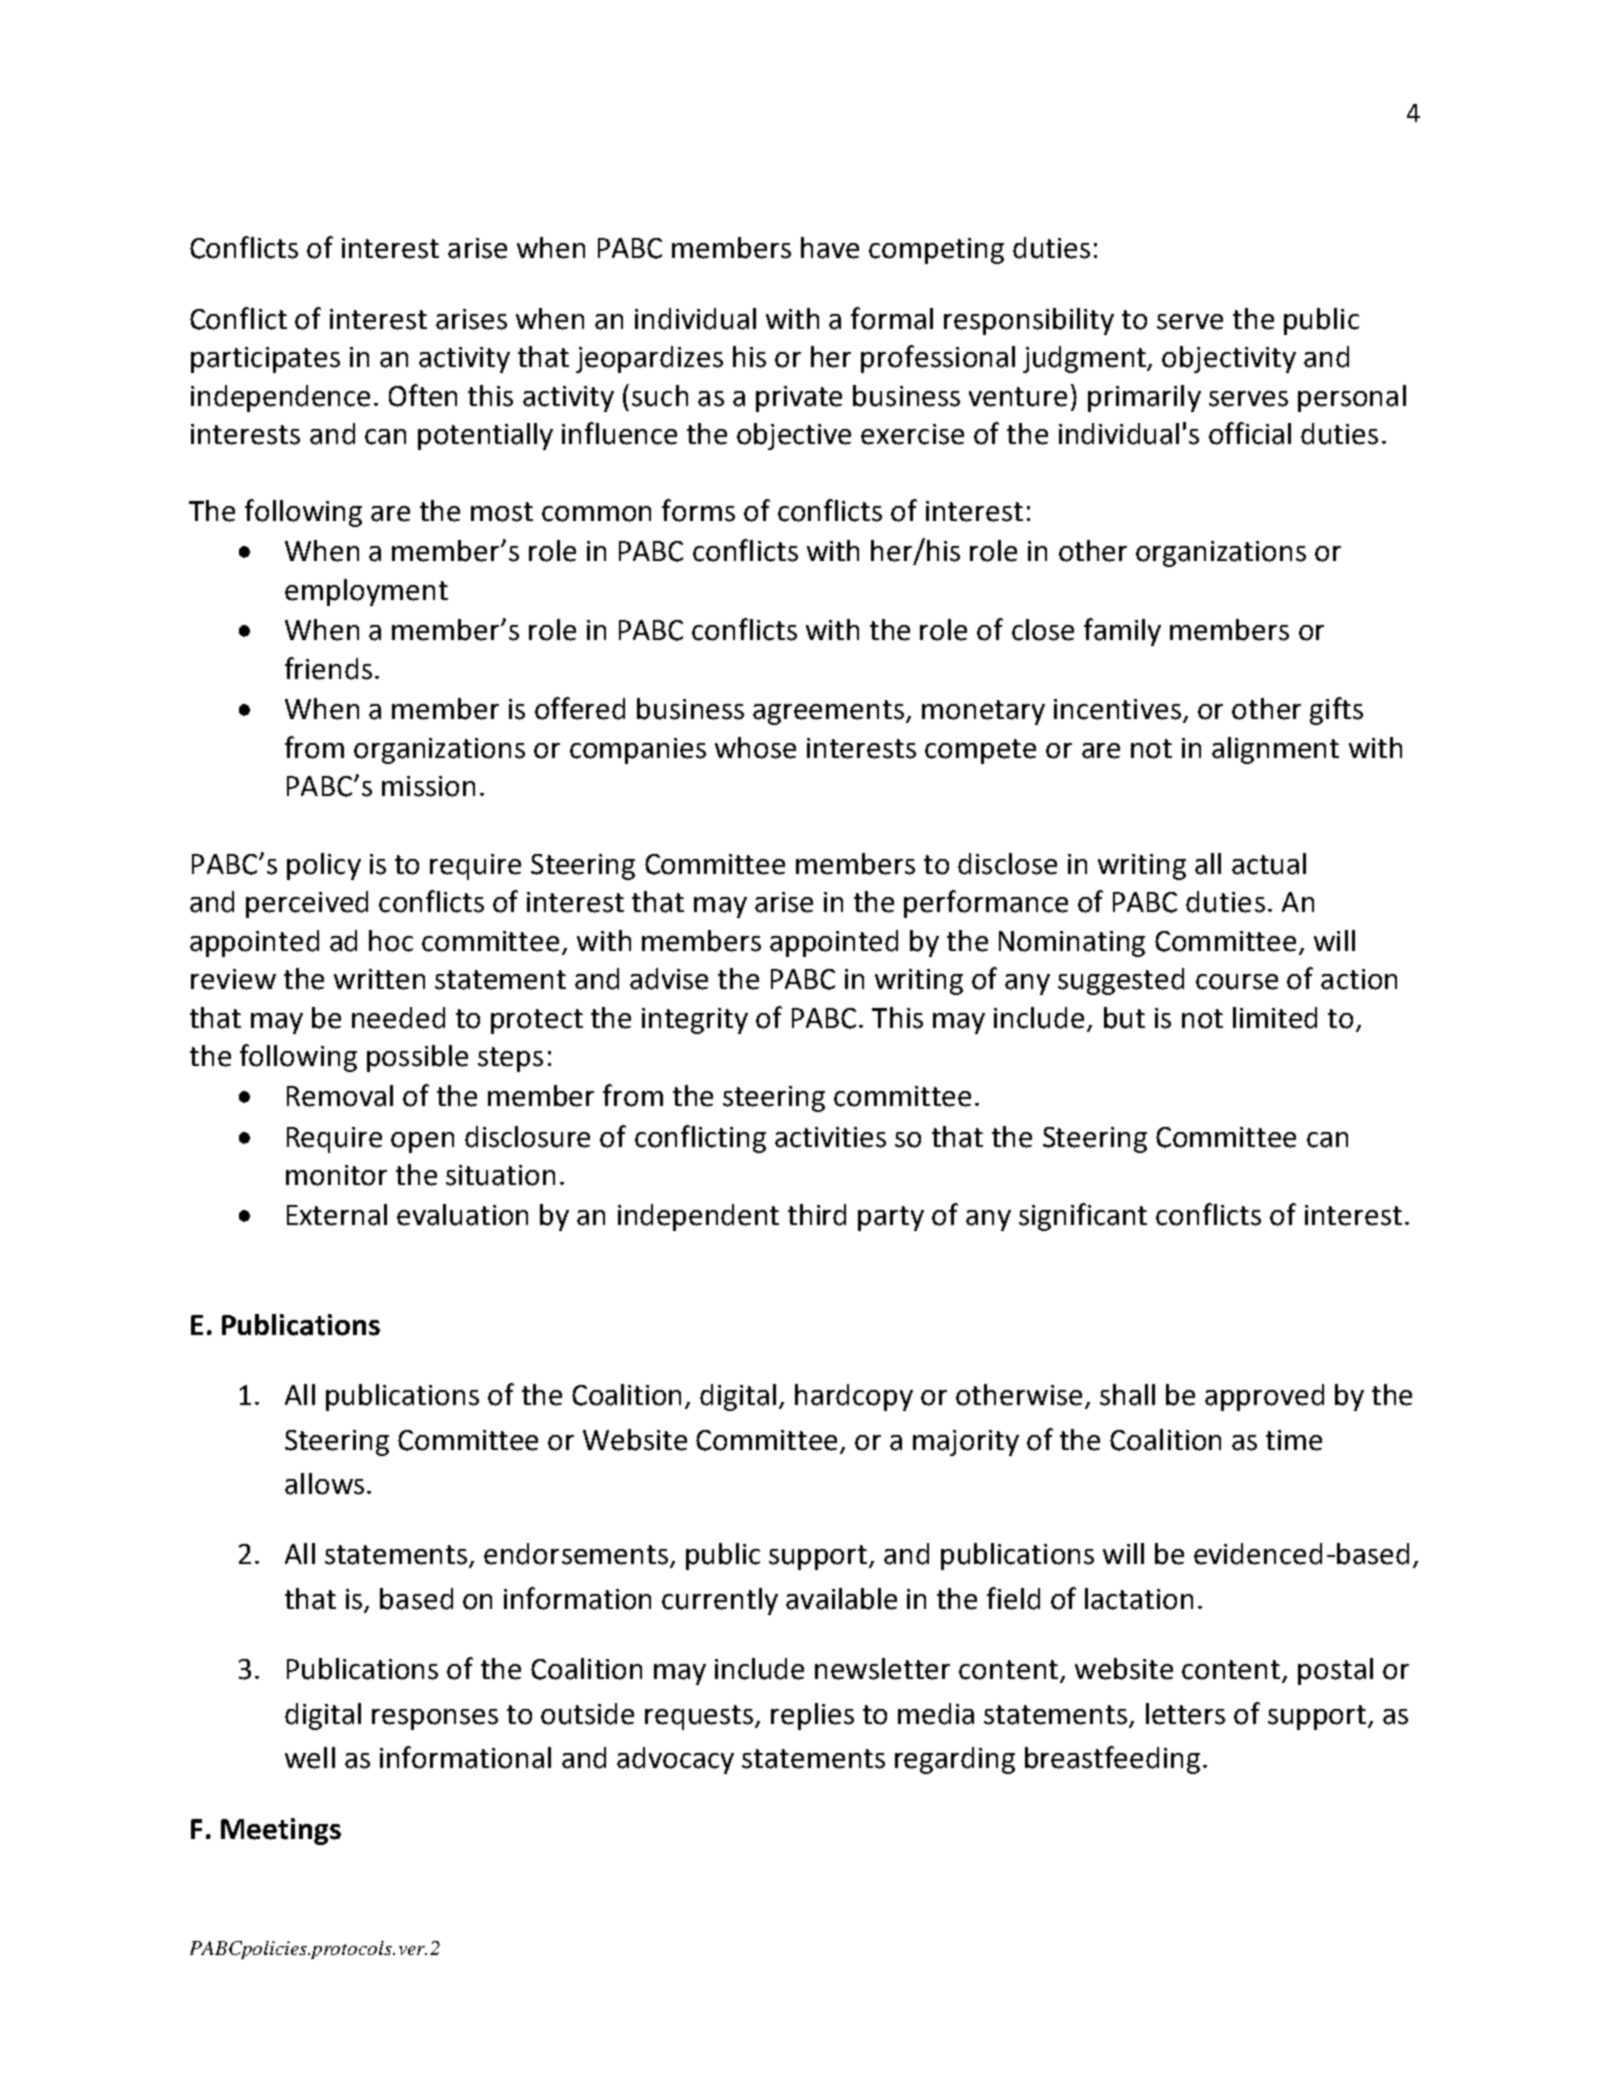 Image resolution: width=1610 pixels, height=2084 pixels. I want to click on have, so click(830, 248).
